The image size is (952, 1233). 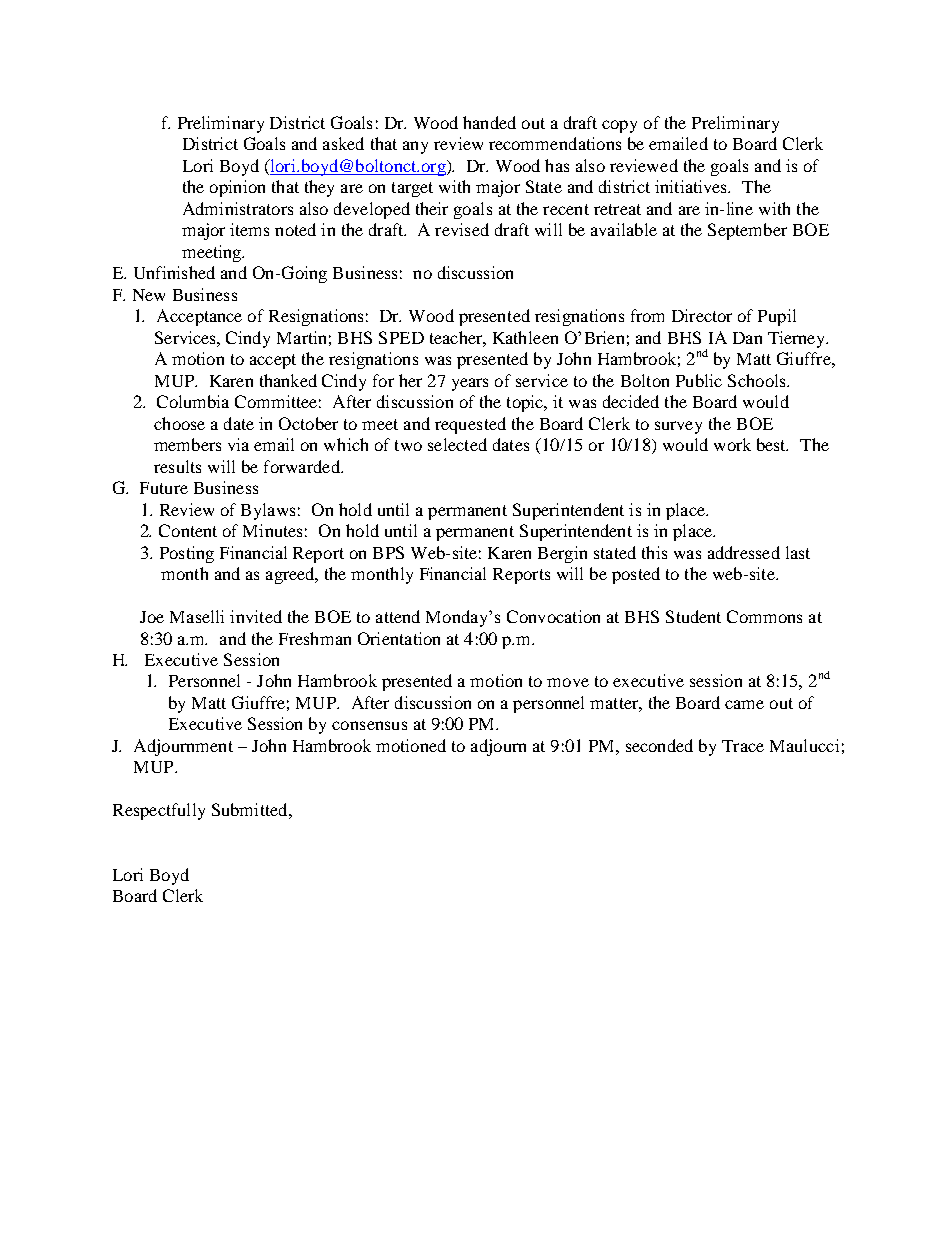 I want to click on Trace, so click(x=743, y=746).
